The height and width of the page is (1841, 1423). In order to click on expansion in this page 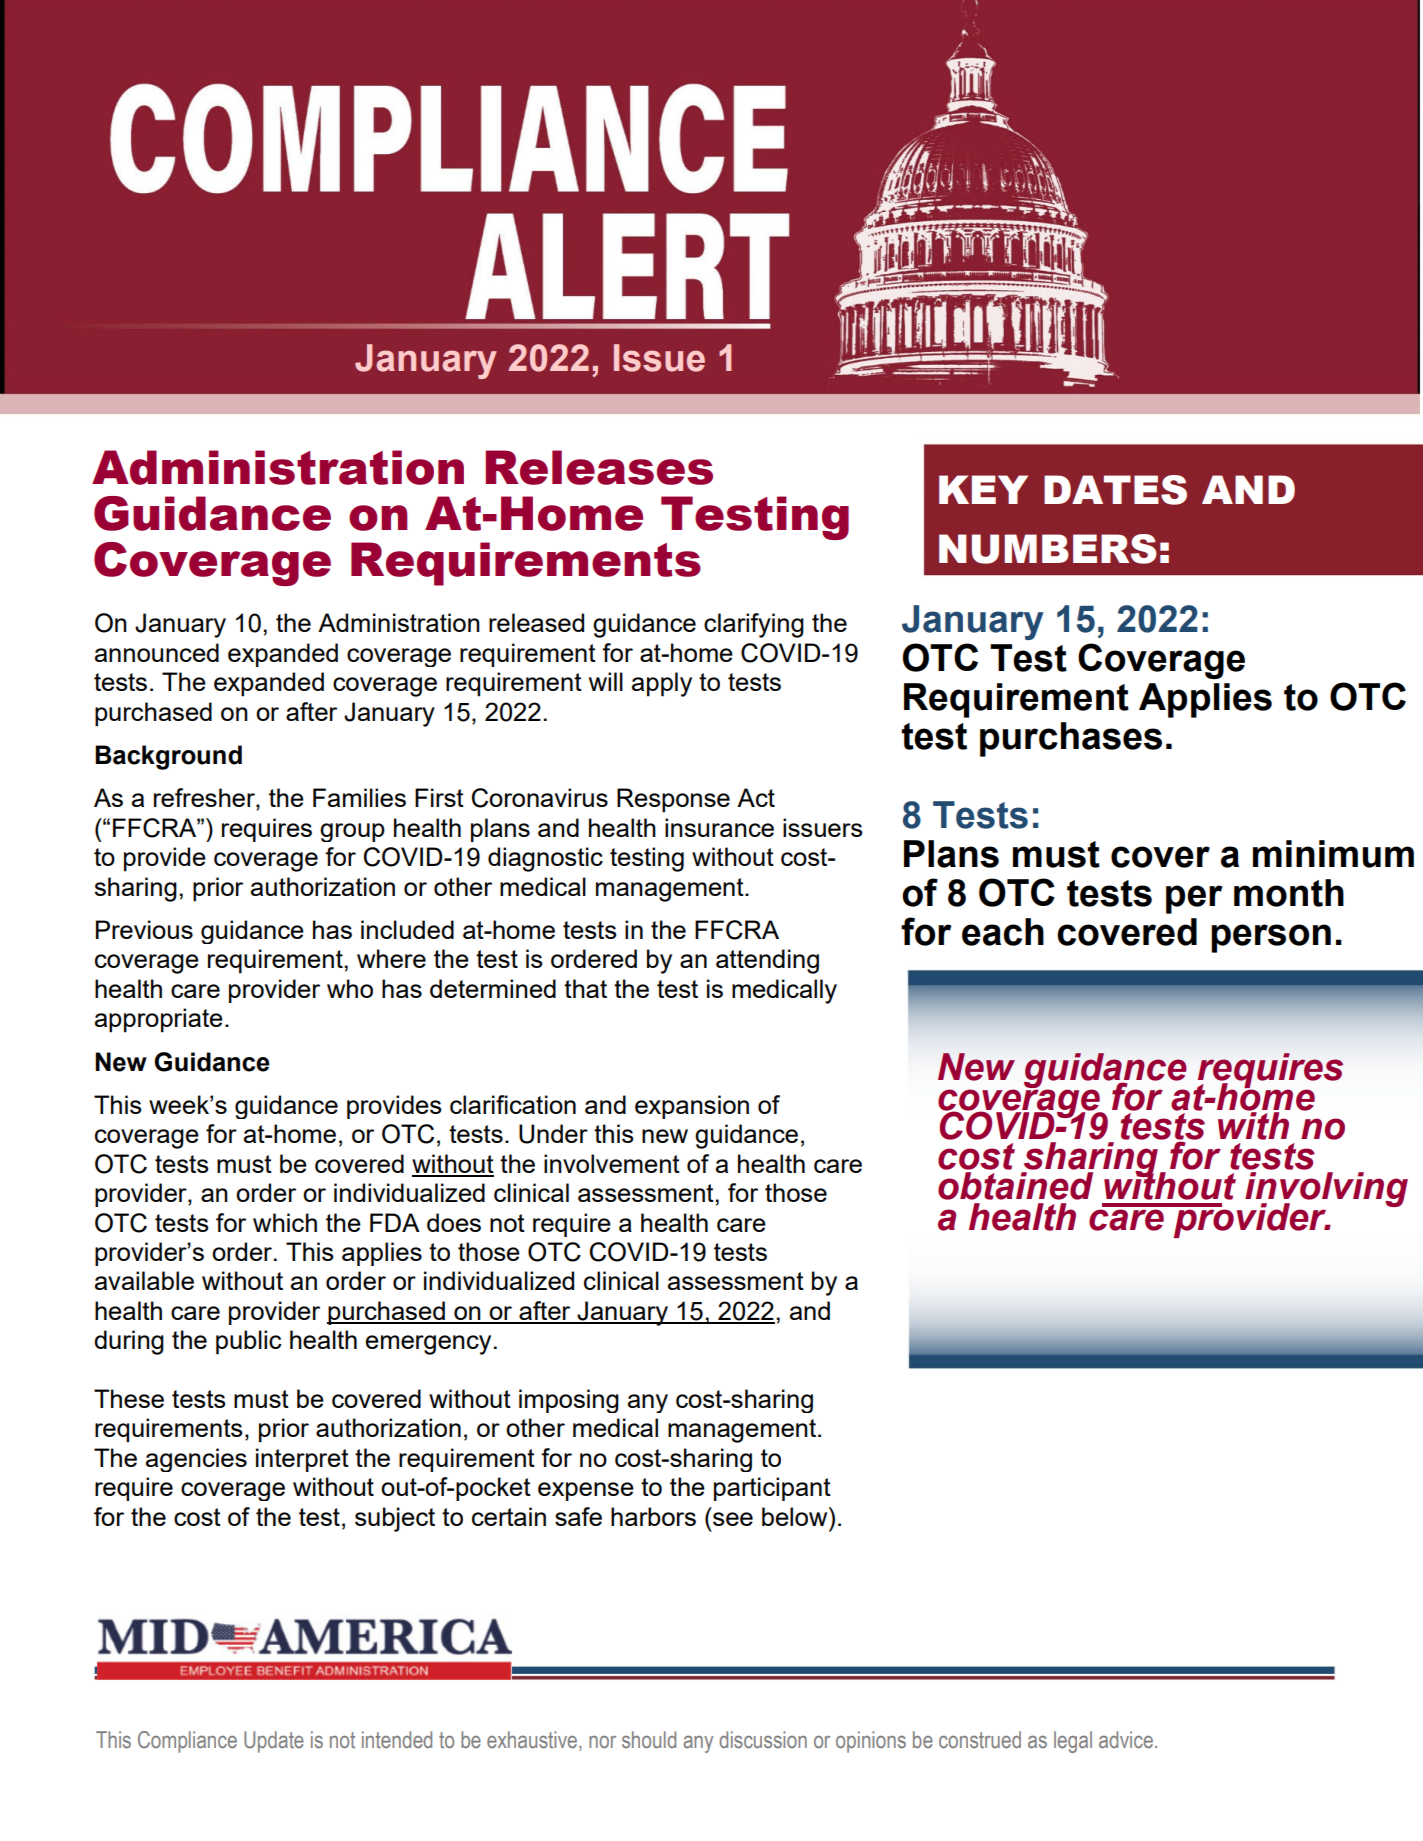, I will do `click(692, 1107)`.
